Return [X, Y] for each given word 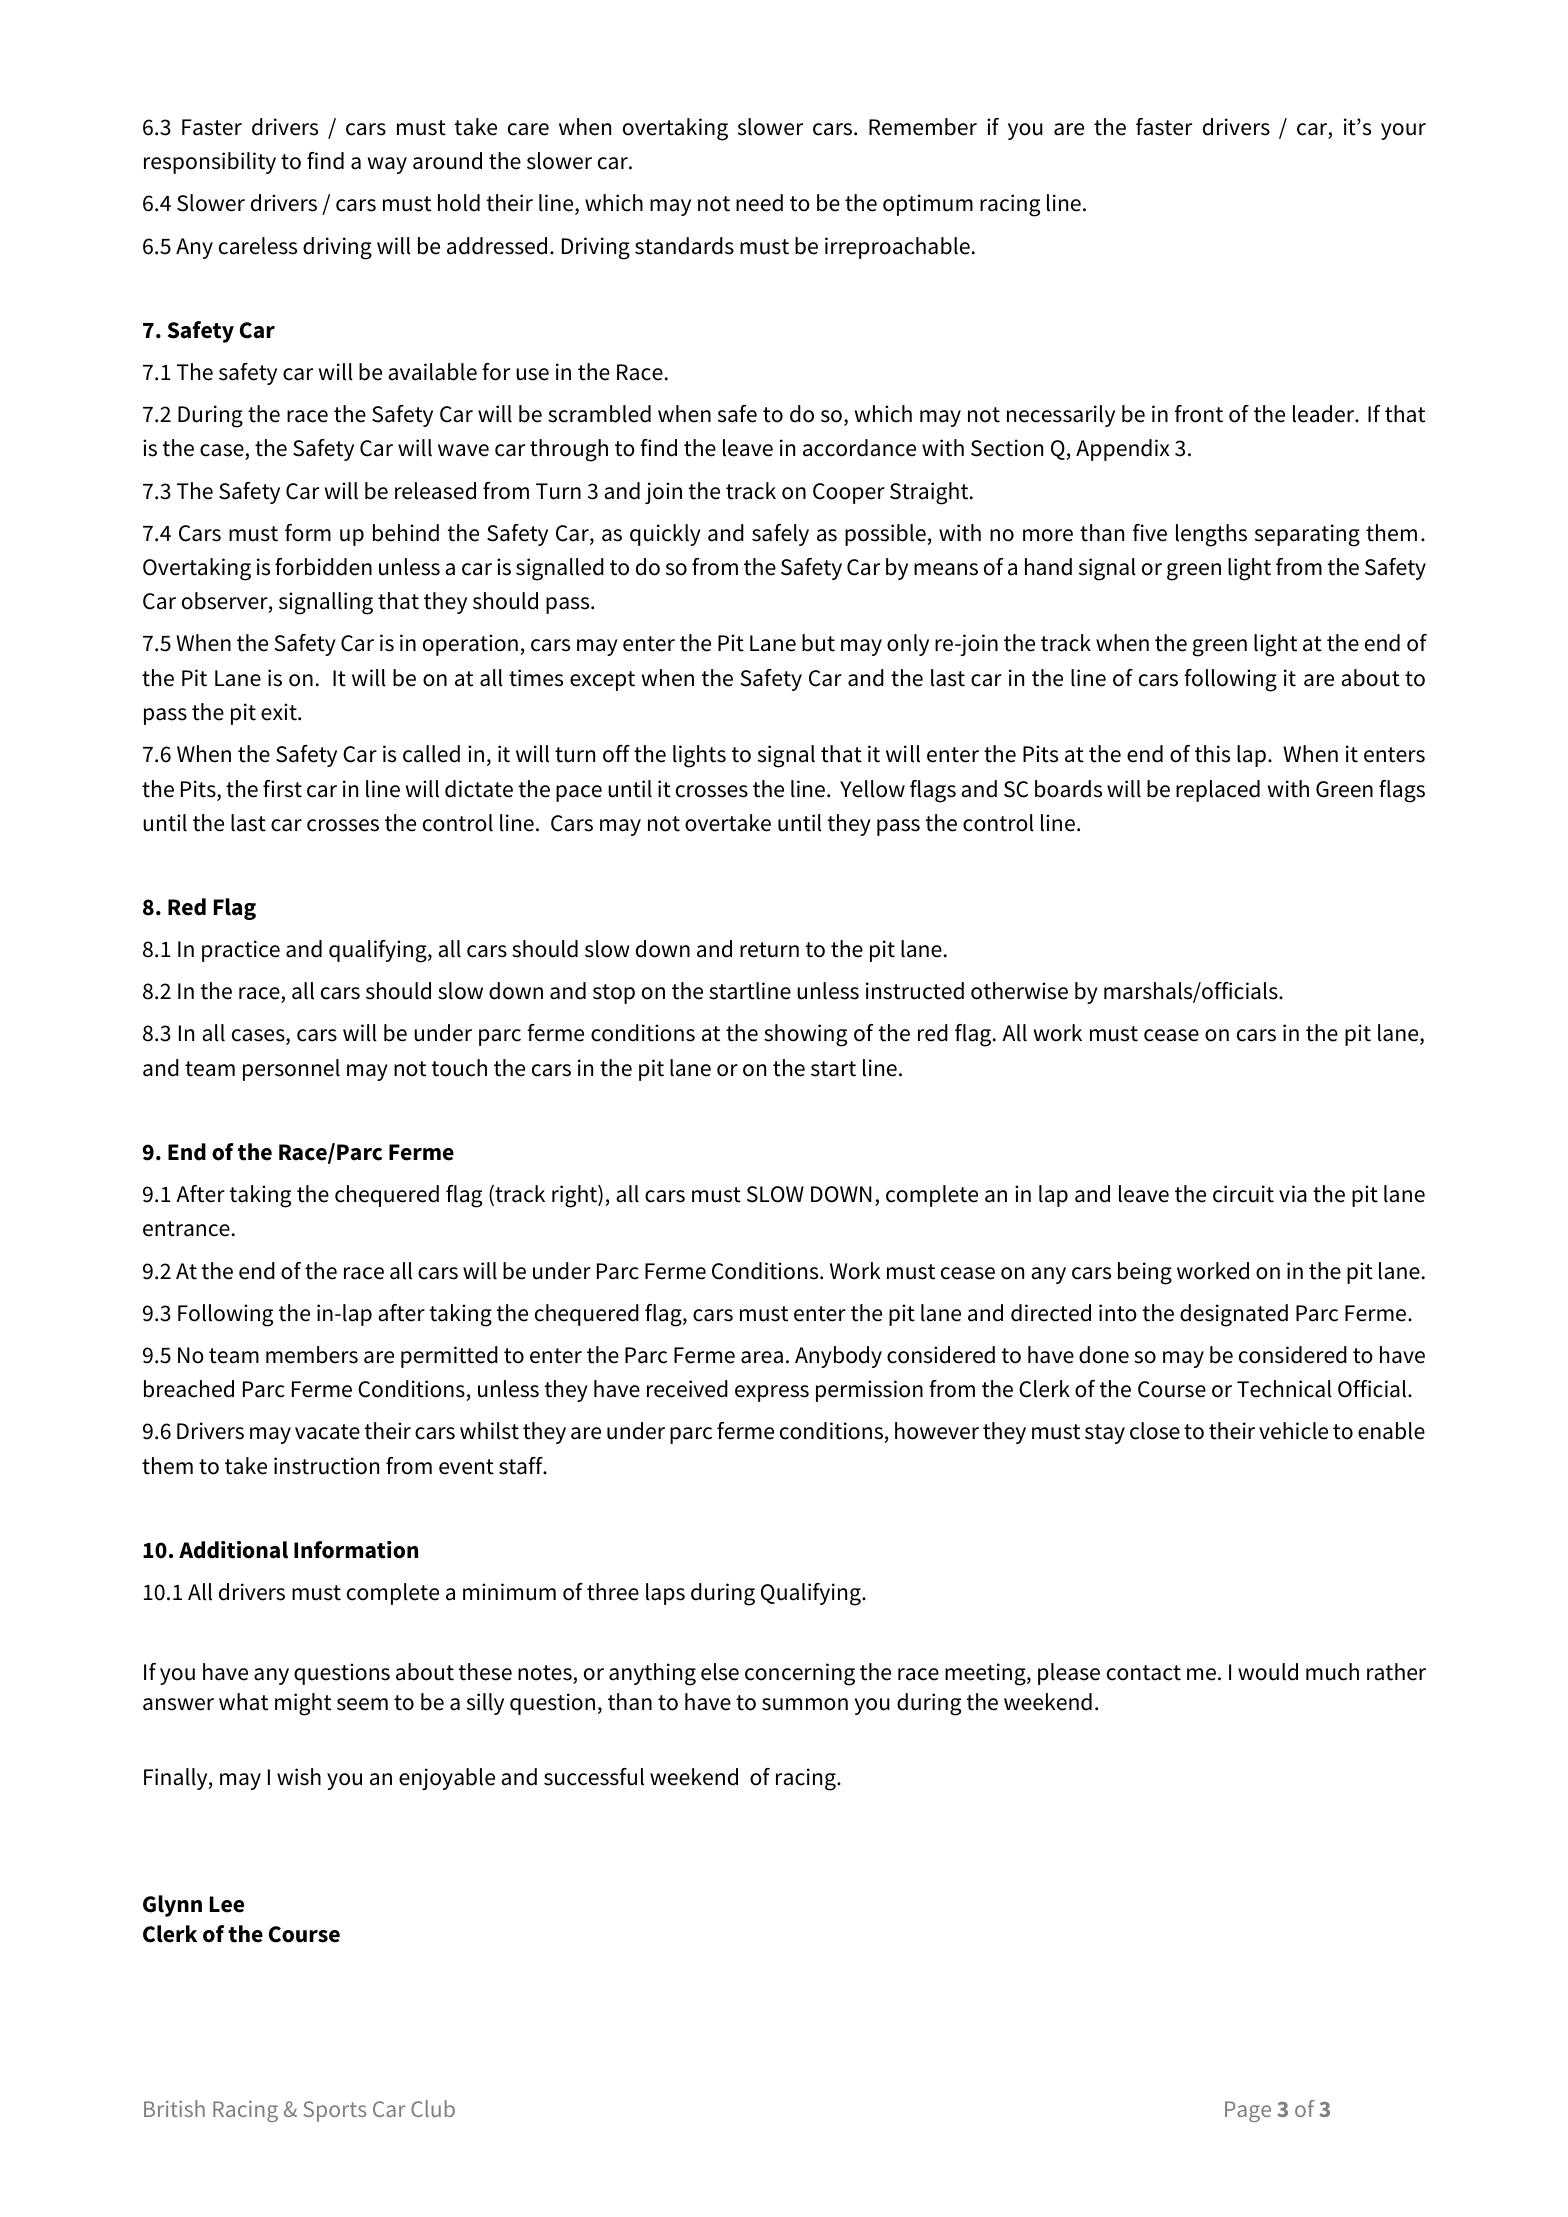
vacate [327, 1432]
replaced [1218, 791]
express [772, 1393]
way [387, 165]
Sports [335, 2111]
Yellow [872, 789]
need [759, 203]
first [282, 789]
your [1403, 131]
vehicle [1293, 1431]
